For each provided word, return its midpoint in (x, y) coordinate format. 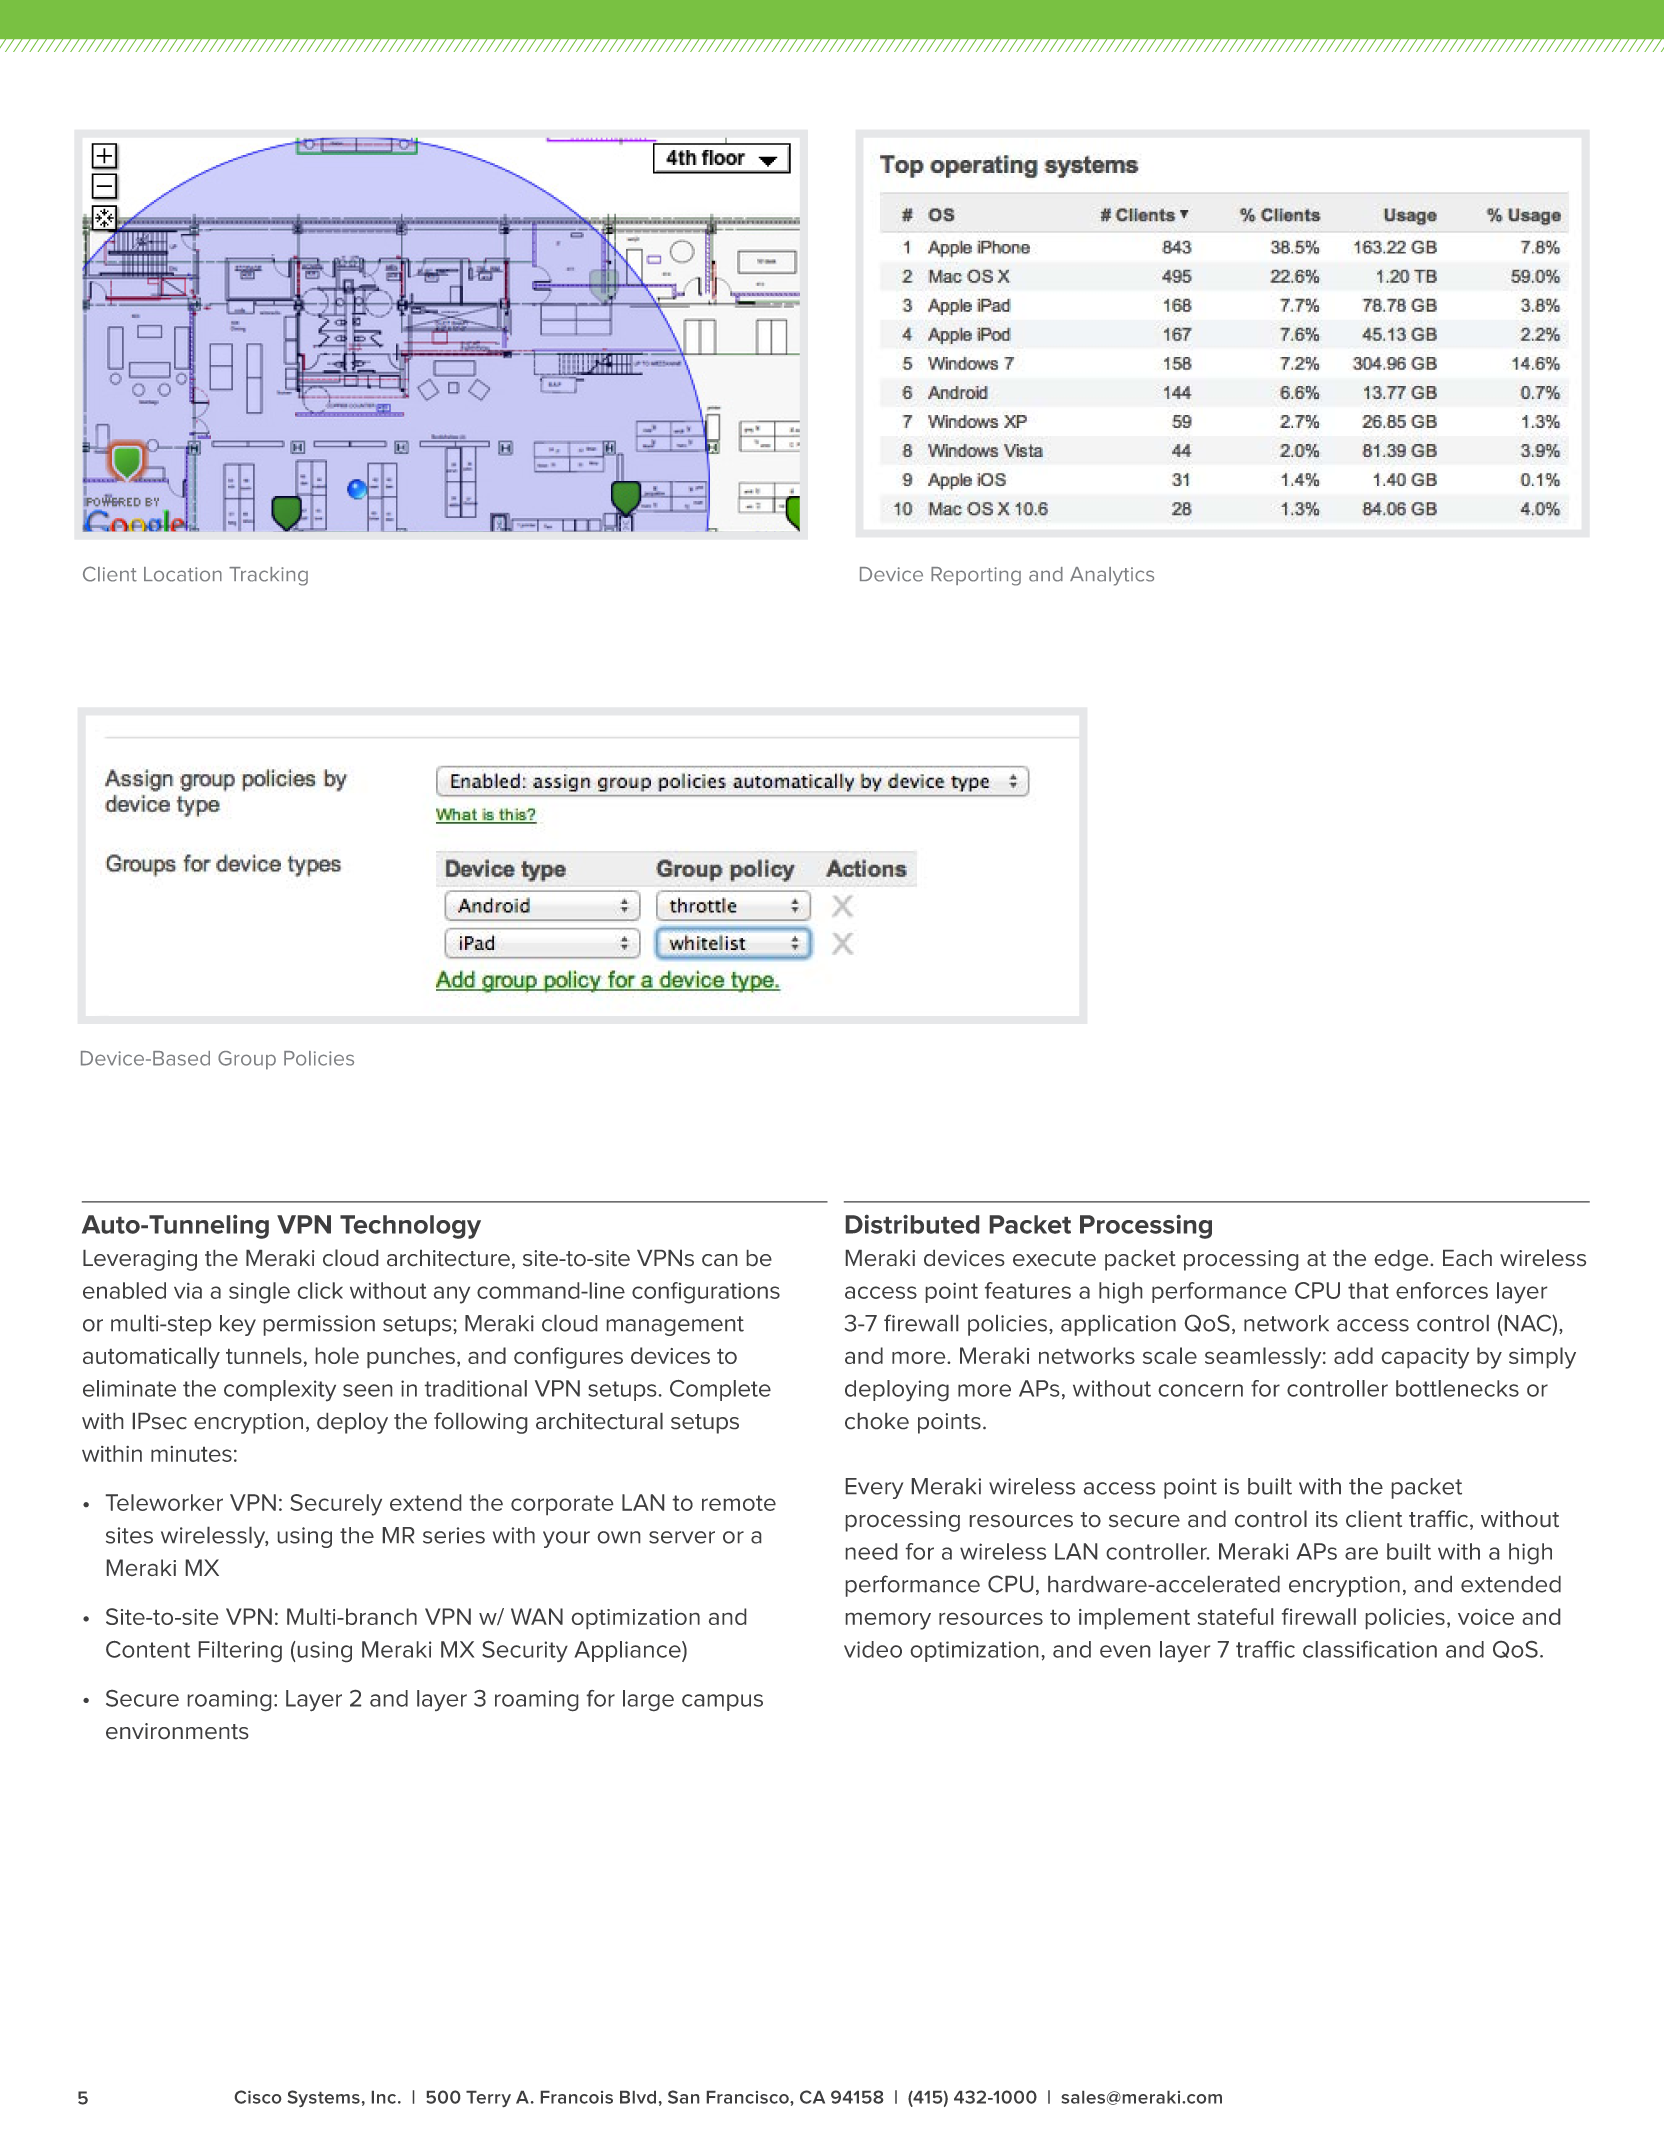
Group (247, 1060)
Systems (323, 2098)
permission (319, 1325)
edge (1403, 1260)
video (873, 1649)
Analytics (1112, 576)
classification (1370, 1649)
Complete (720, 1390)
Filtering (240, 1651)
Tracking (268, 576)
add (1353, 1355)
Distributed (912, 1224)
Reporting (976, 576)
